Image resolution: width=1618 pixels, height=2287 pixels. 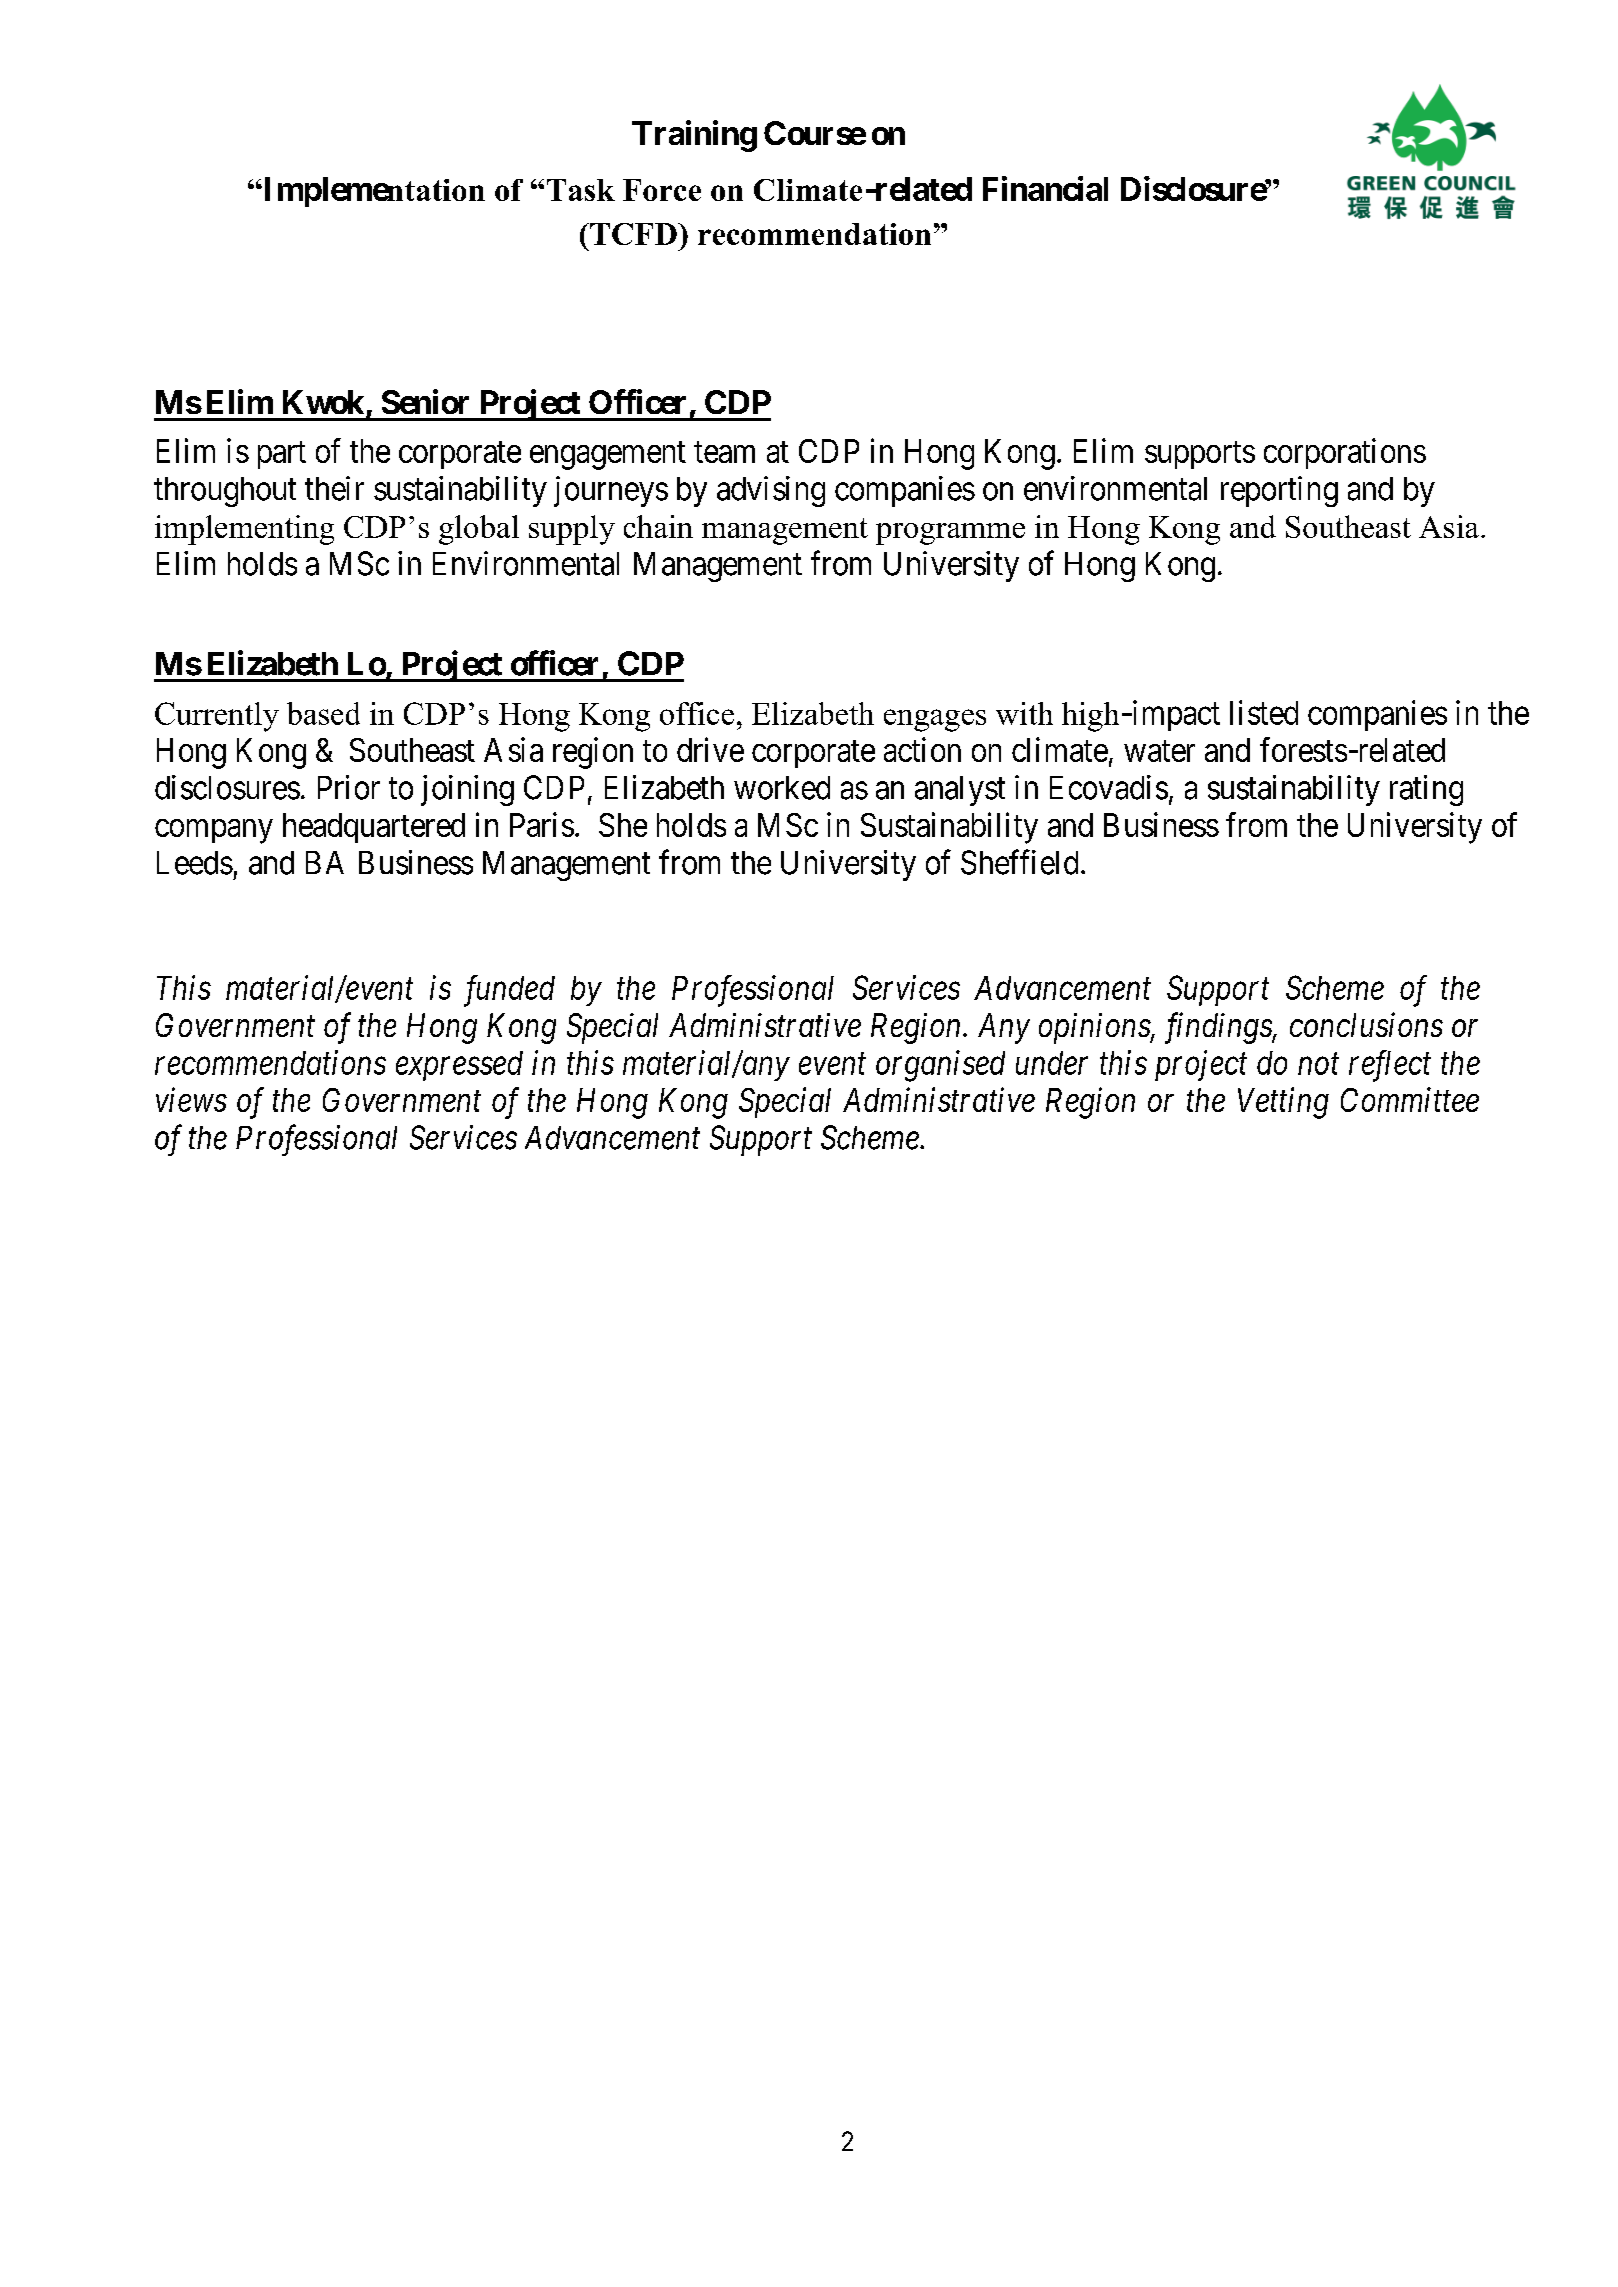 What do you see at coordinates (940, 1066) in the image?
I see `organised` at bounding box center [940, 1066].
